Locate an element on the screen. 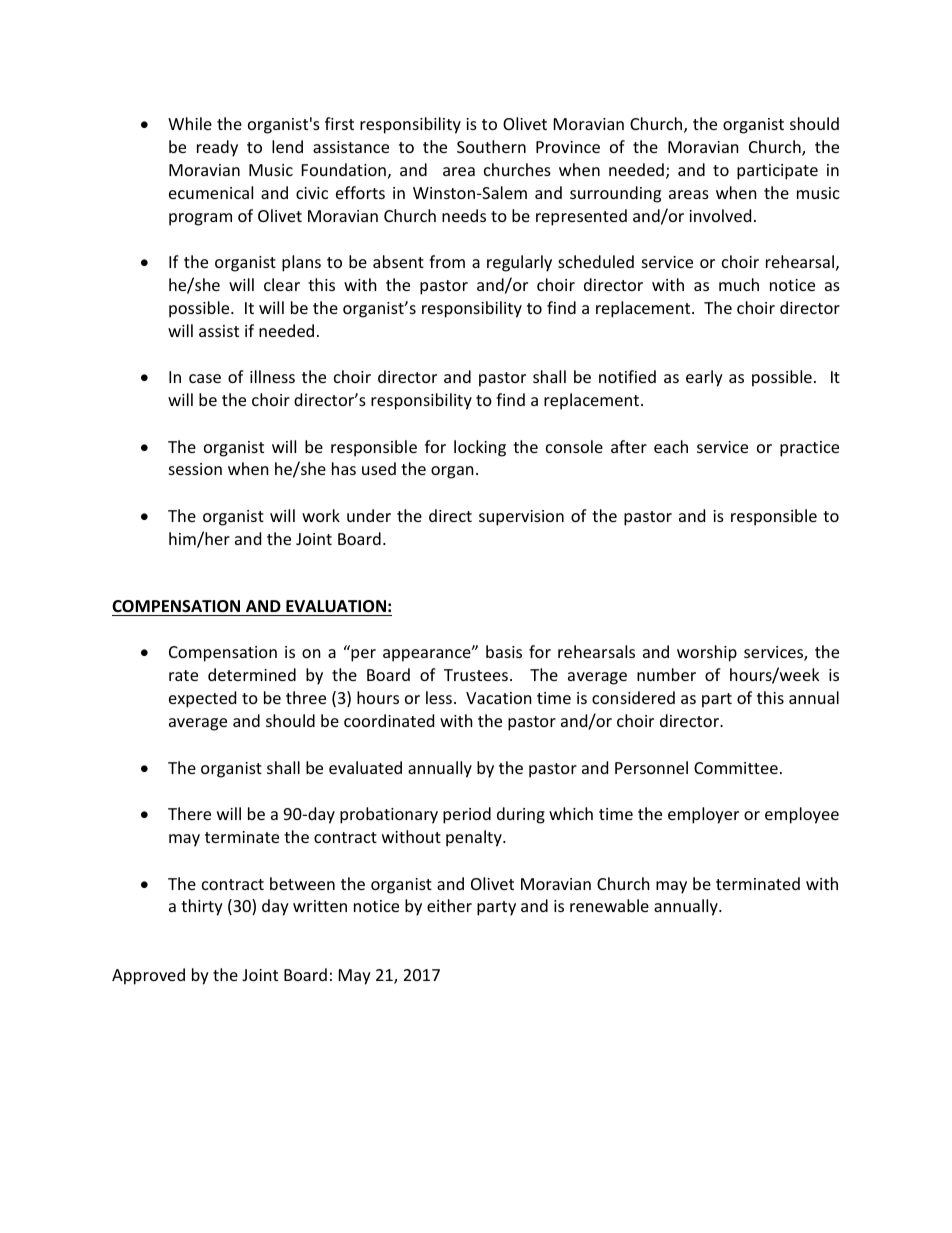 The width and height of the screenshot is (952, 1233). Committee is located at coordinates (736, 768).
